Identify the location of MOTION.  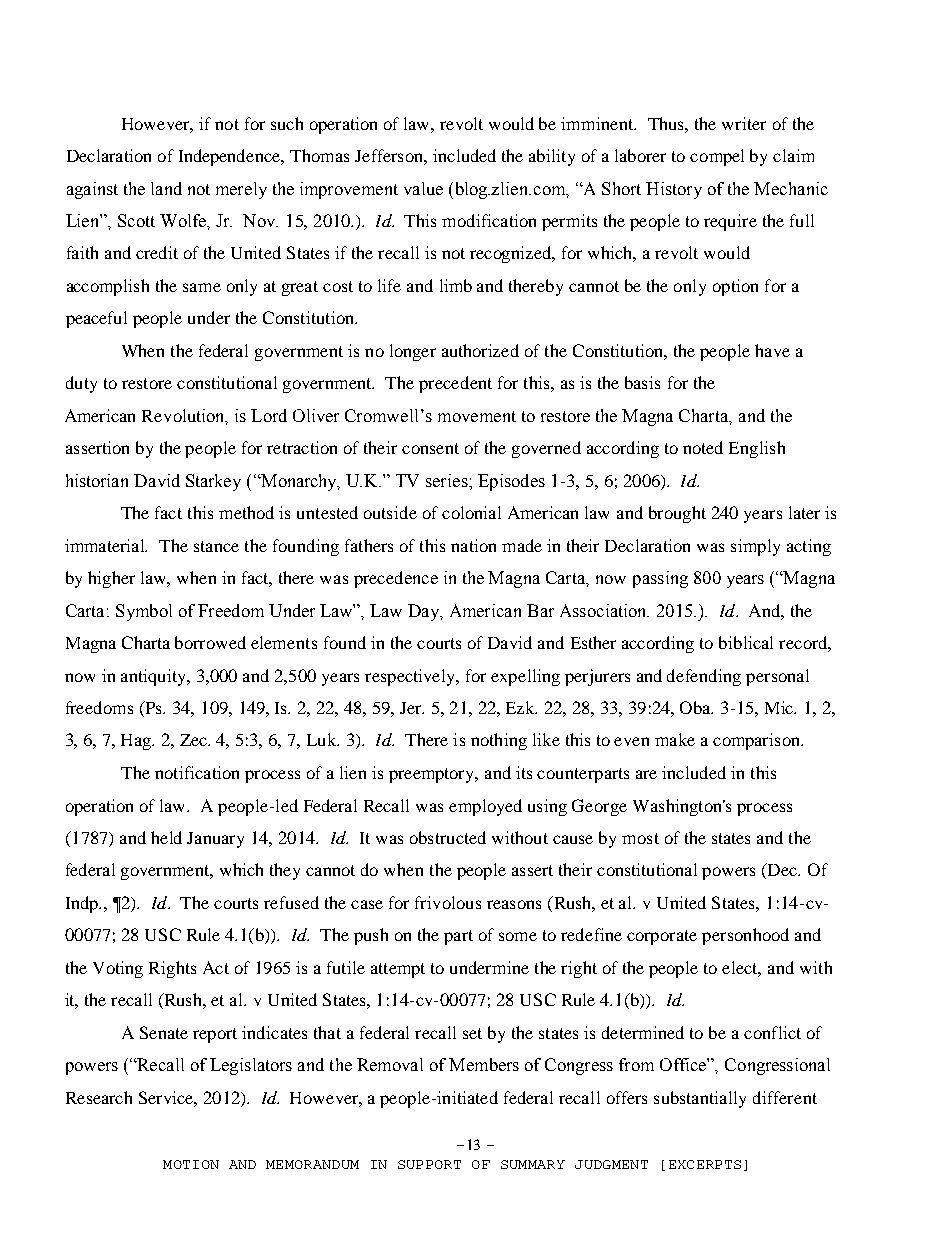
(191, 1164).
